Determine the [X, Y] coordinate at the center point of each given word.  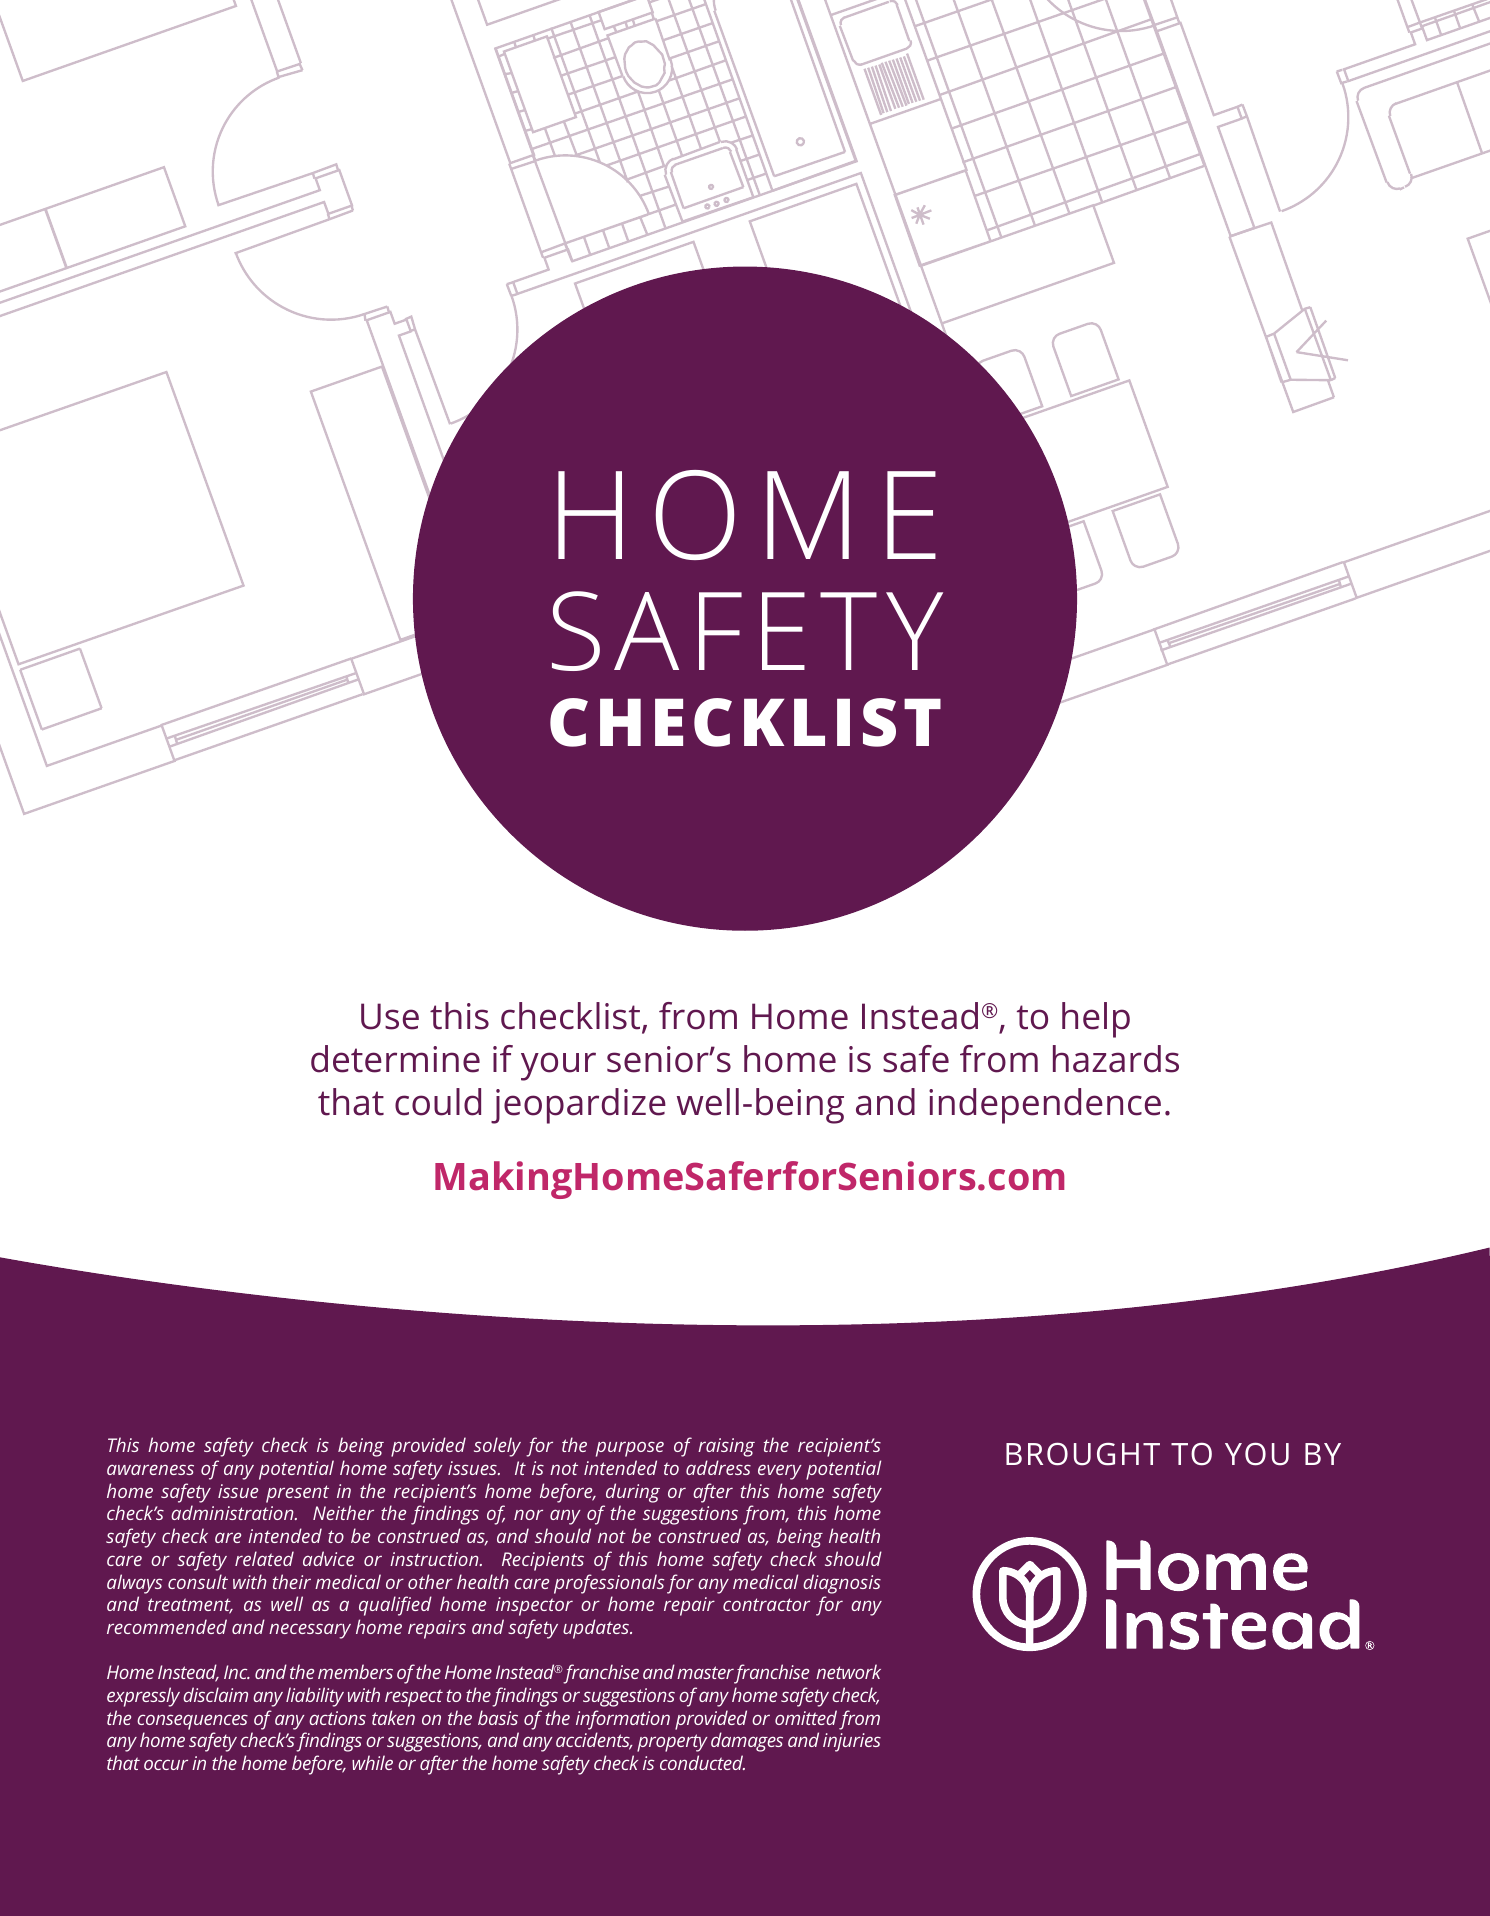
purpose [630, 1449]
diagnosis [842, 1584]
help [1096, 1020]
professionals [609, 1584]
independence [1045, 1106]
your [558, 1066]
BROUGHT [1083, 1454]
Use [390, 1016]
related [264, 1558]
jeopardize [578, 1106]
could [438, 1102]
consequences [192, 1722]
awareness [150, 1469]
